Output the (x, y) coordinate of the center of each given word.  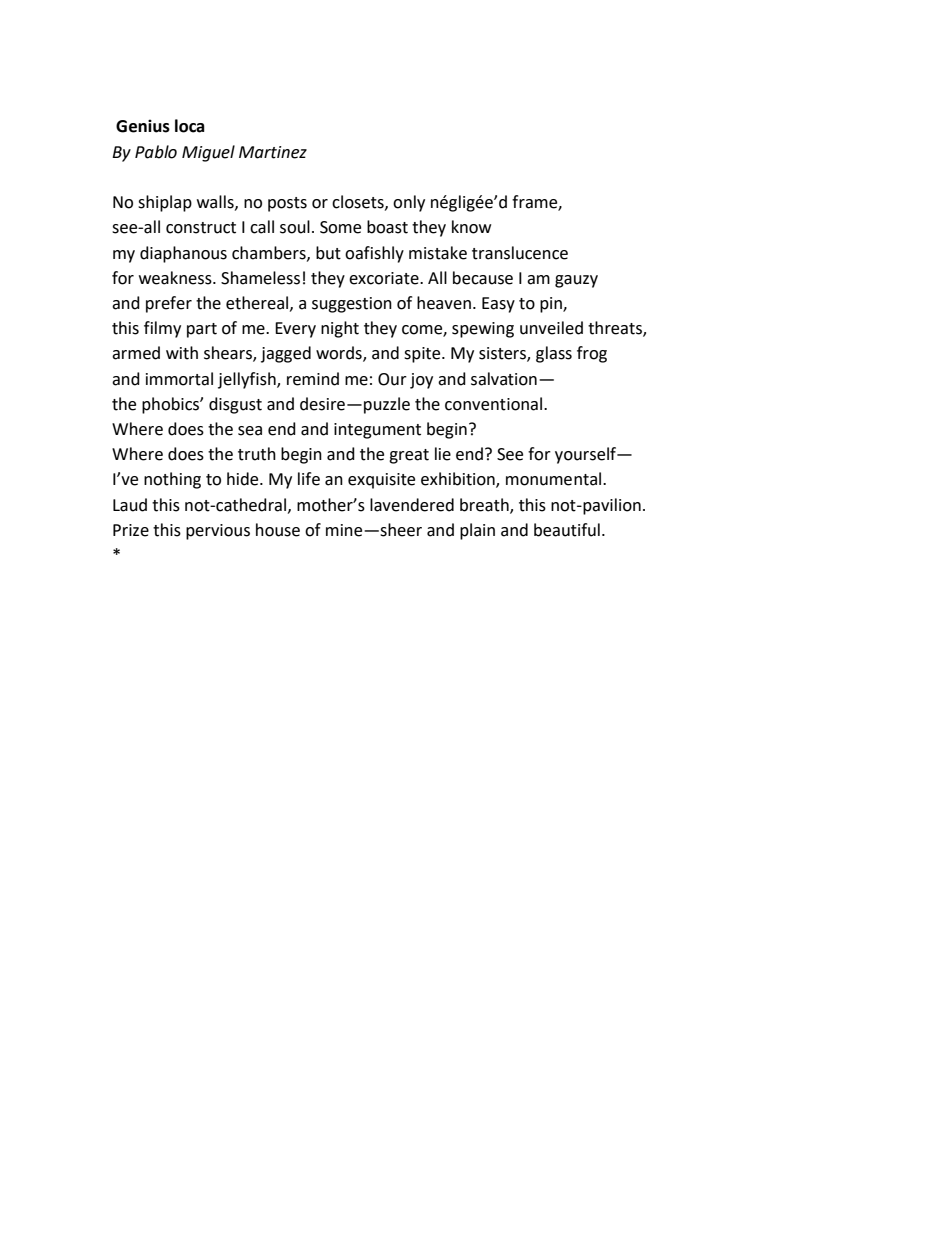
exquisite (381, 481)
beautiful (567, 530)
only (409, 203)
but (328, 253)
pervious (218, 532)
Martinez (273, 152)
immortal (179, 379)
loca (190, 126)
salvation (504, 379)
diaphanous (183, 254)
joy (421, 381)
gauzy (576, 281)
